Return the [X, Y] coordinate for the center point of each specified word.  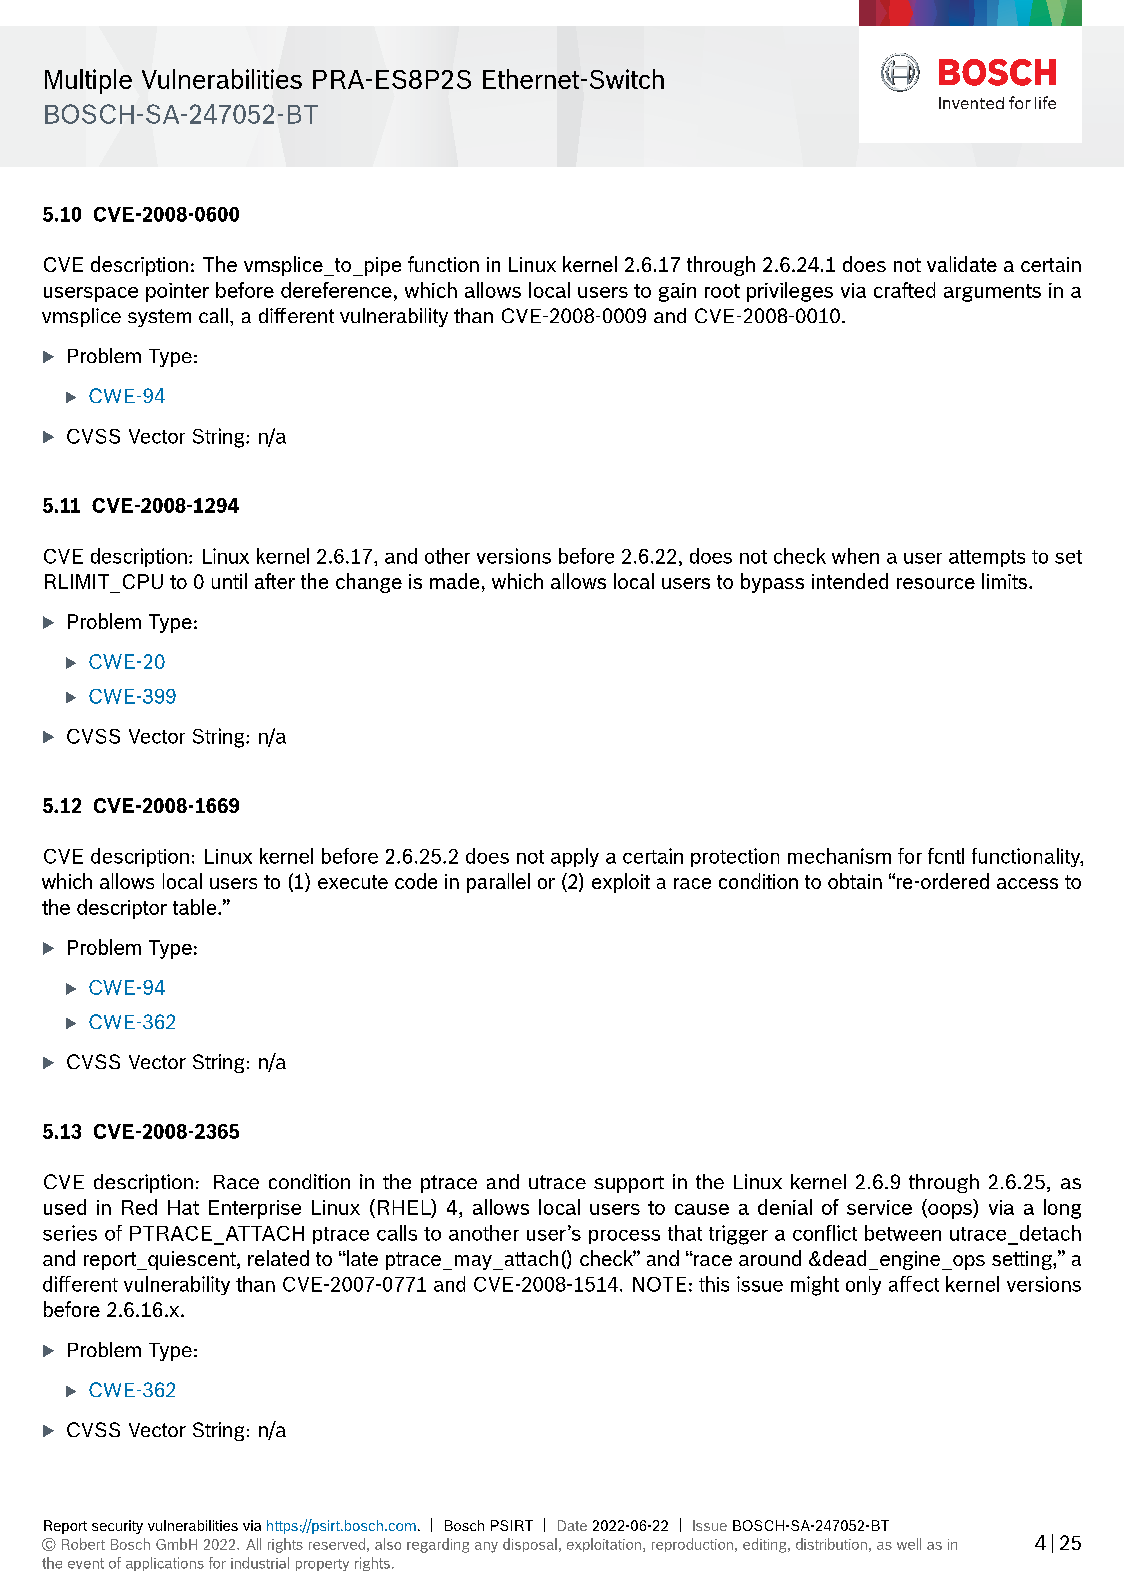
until [229, 581]
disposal [530, 1545]
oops [950, 1211]
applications [165, 1564]
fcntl [946, 856]
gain [677, 292]
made [454, 581]
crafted [904, 290]
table [196, 907]
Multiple [88, 81]
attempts [987, 558]
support [629, 1184]
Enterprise [255, 1209]
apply [575, 857]
